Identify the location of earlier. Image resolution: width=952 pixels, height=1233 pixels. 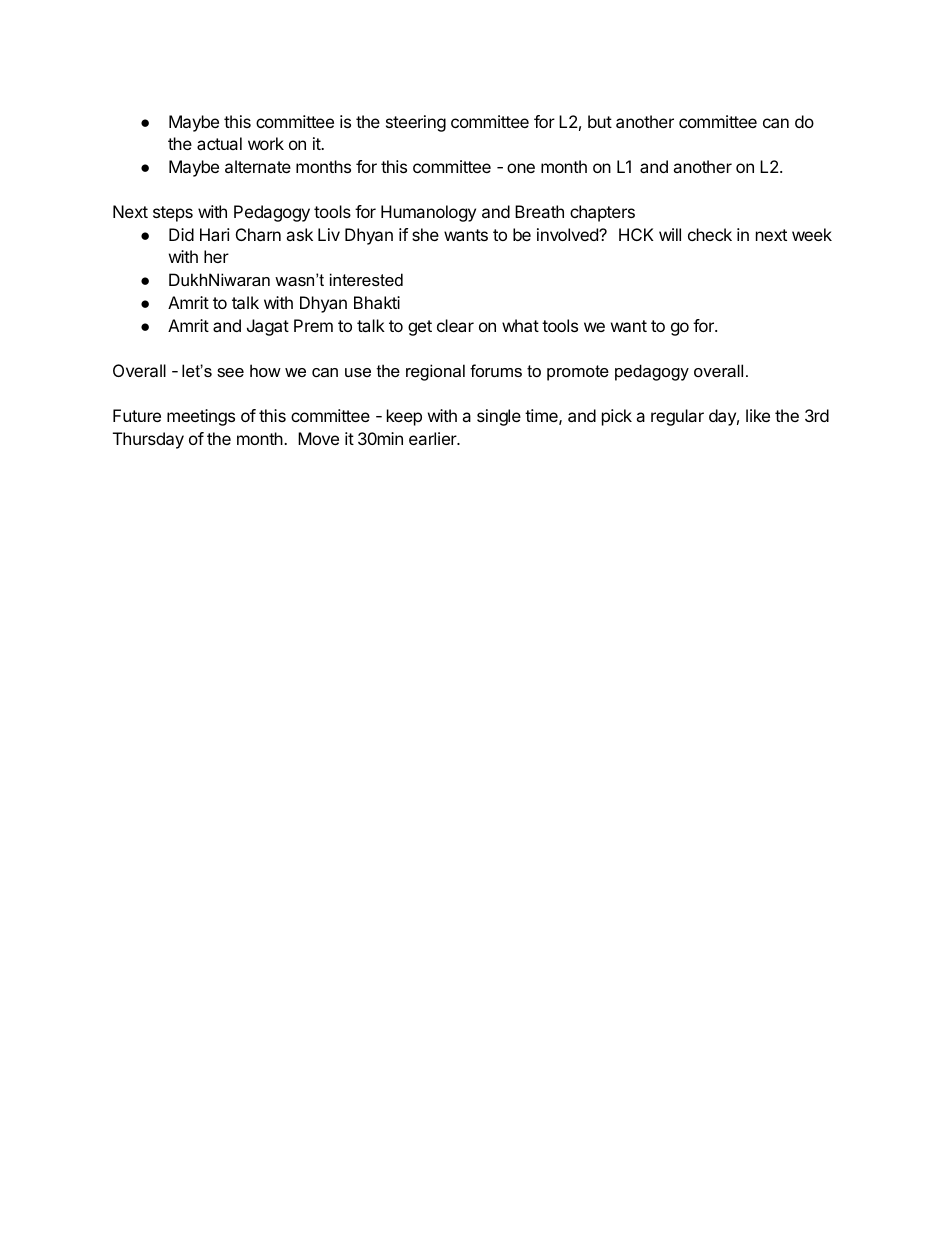
(434, 438).
